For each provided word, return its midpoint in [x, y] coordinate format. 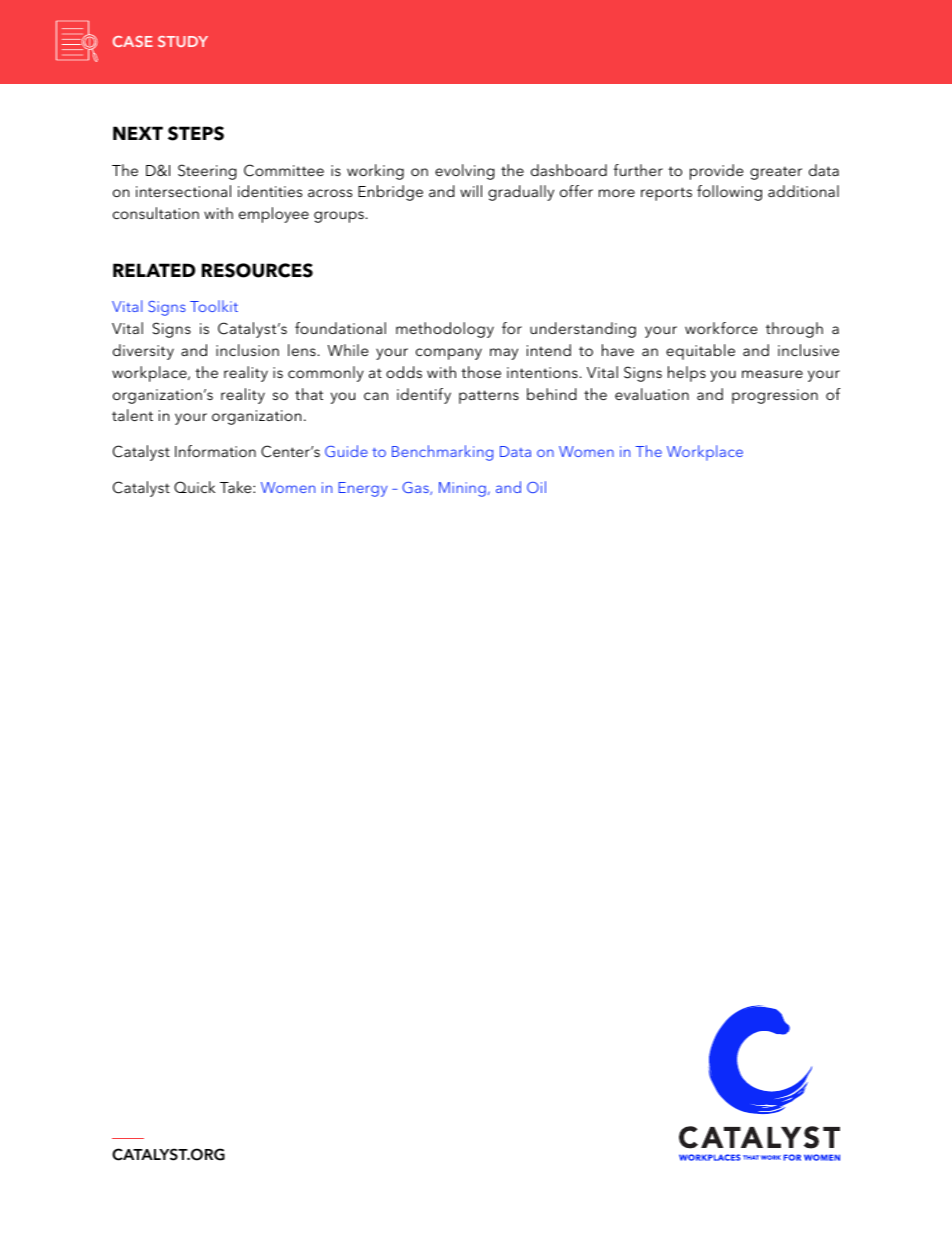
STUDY [183, 41]
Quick [194, 487]
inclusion [247, 350]
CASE [133, 41]
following [729, 193]
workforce [721, 328]
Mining [462, 489]
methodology [445, 330]
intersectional [183, 191]
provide [716, 172]
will [471, 191]
